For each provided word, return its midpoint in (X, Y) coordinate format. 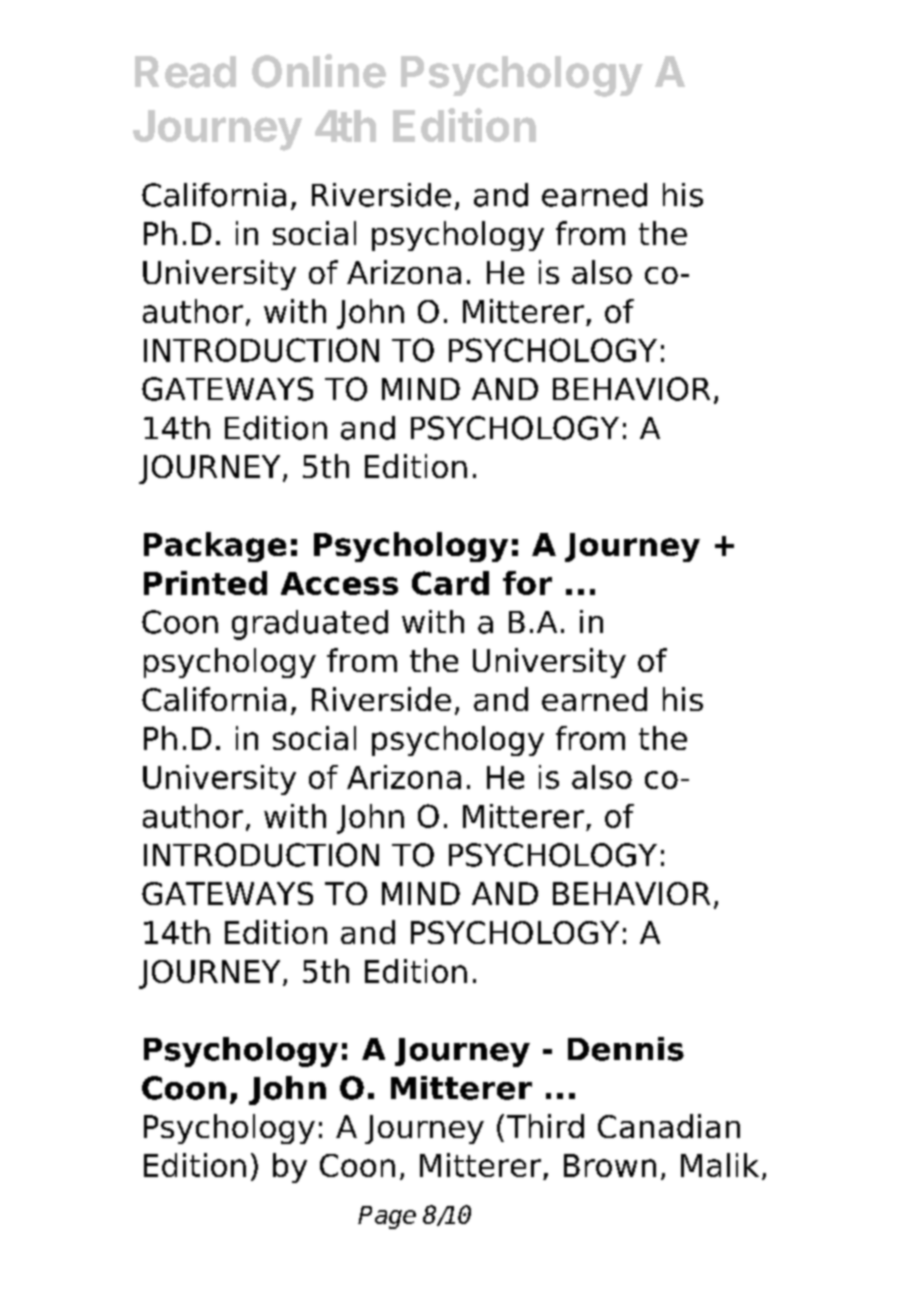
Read (185, 72)
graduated (310, 625)
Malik (720, 1165)
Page (387, 1217)
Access (339, 583)
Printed (205, 583)
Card (450, 583)
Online (319, 71)
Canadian (669, 1126)
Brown (610, 1165)
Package (215, 547)
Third (545, 1126)
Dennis (626, 1049)
